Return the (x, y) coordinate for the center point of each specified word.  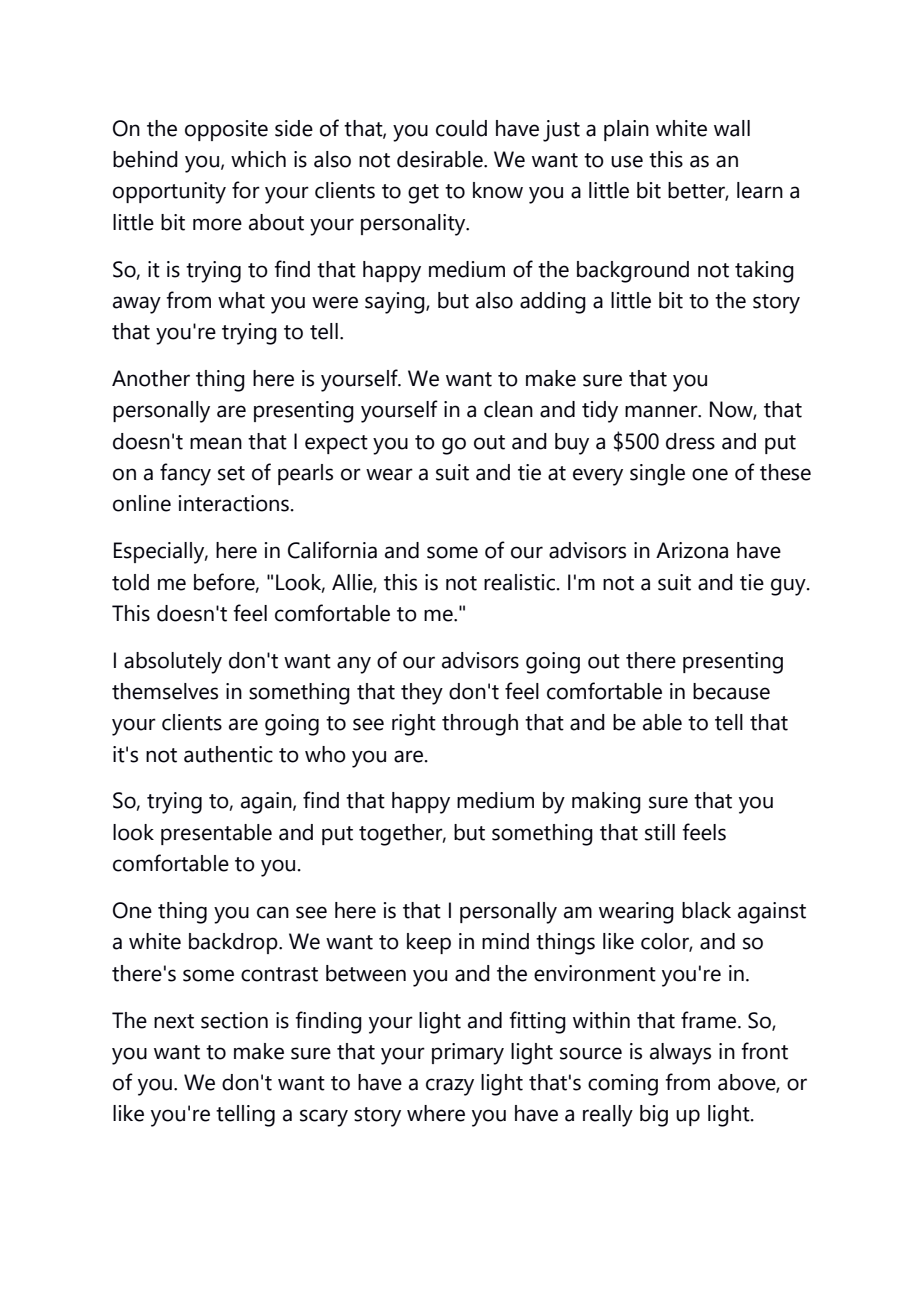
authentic (228, 754)
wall (732, 128)
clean (508, 409)
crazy (450, 1087)
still (660, 832)
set (231, 473)
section (234, 1020)
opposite (226, 130)
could (461, 128)
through (480, 725)
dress (690, 441)
